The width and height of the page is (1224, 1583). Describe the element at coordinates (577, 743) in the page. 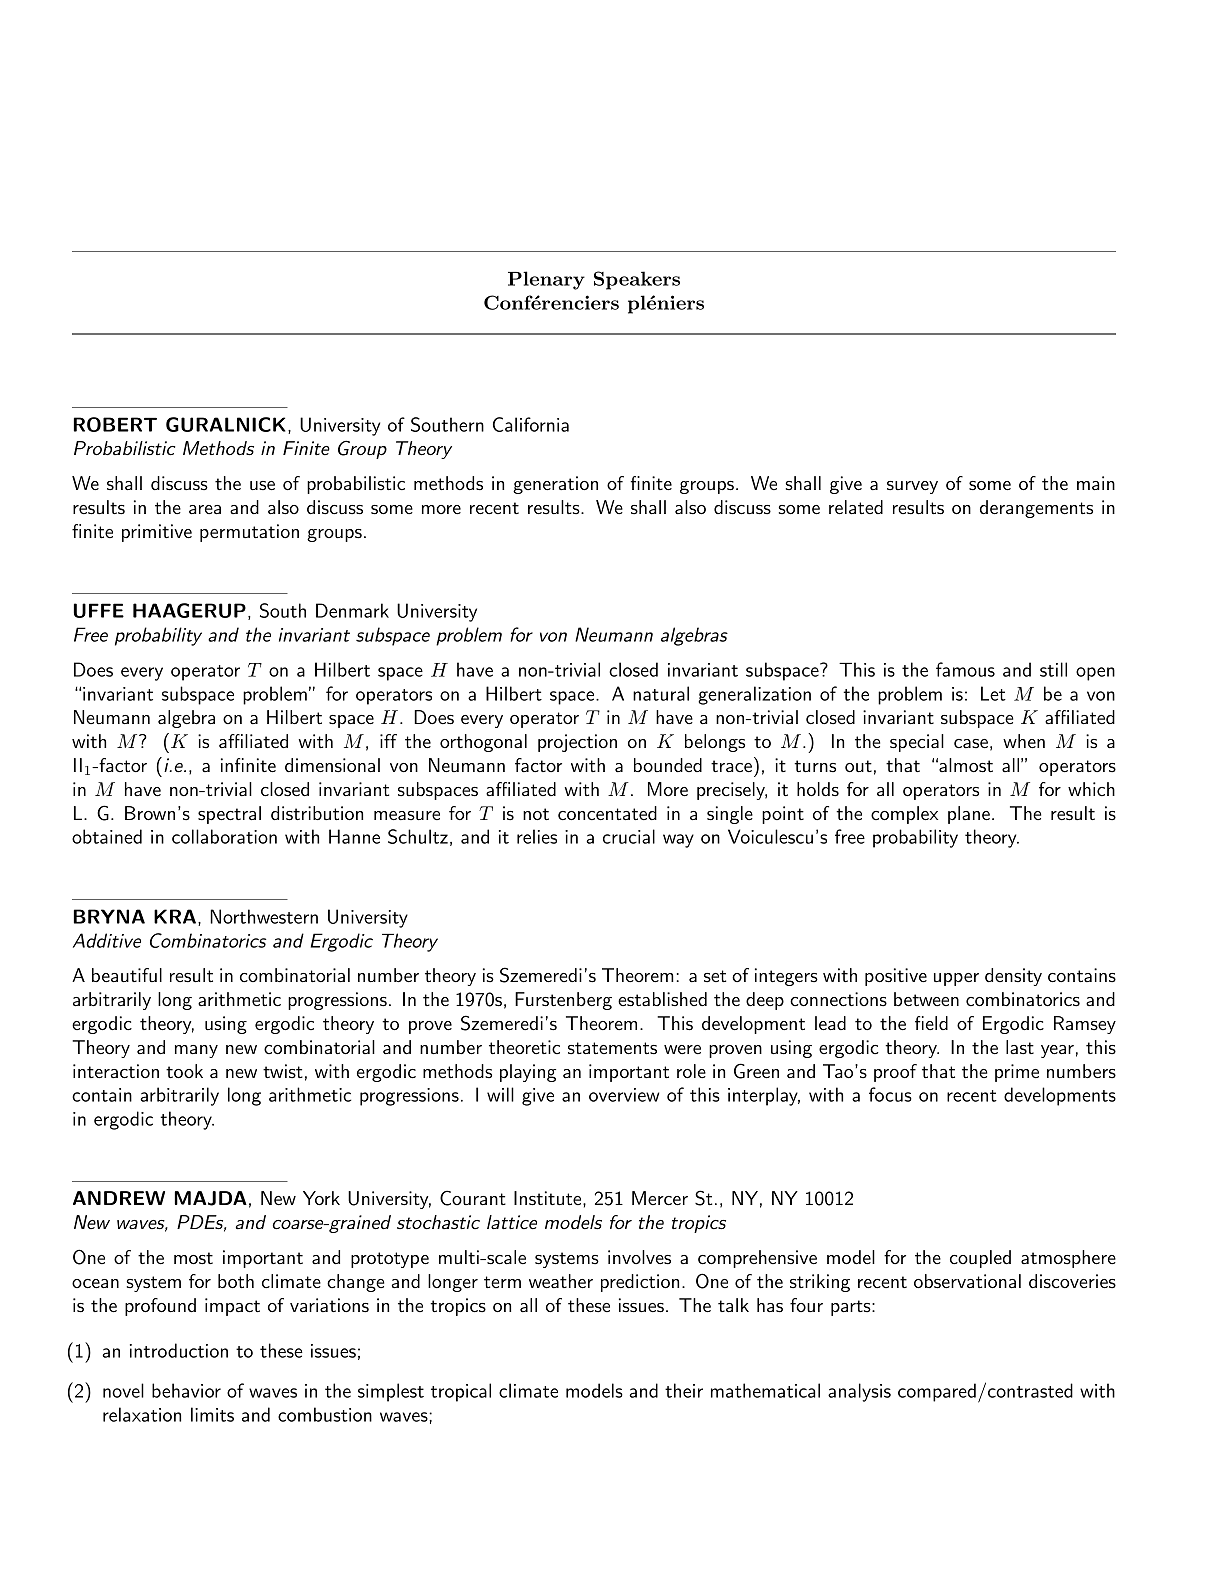

I see `projection` at that location.
